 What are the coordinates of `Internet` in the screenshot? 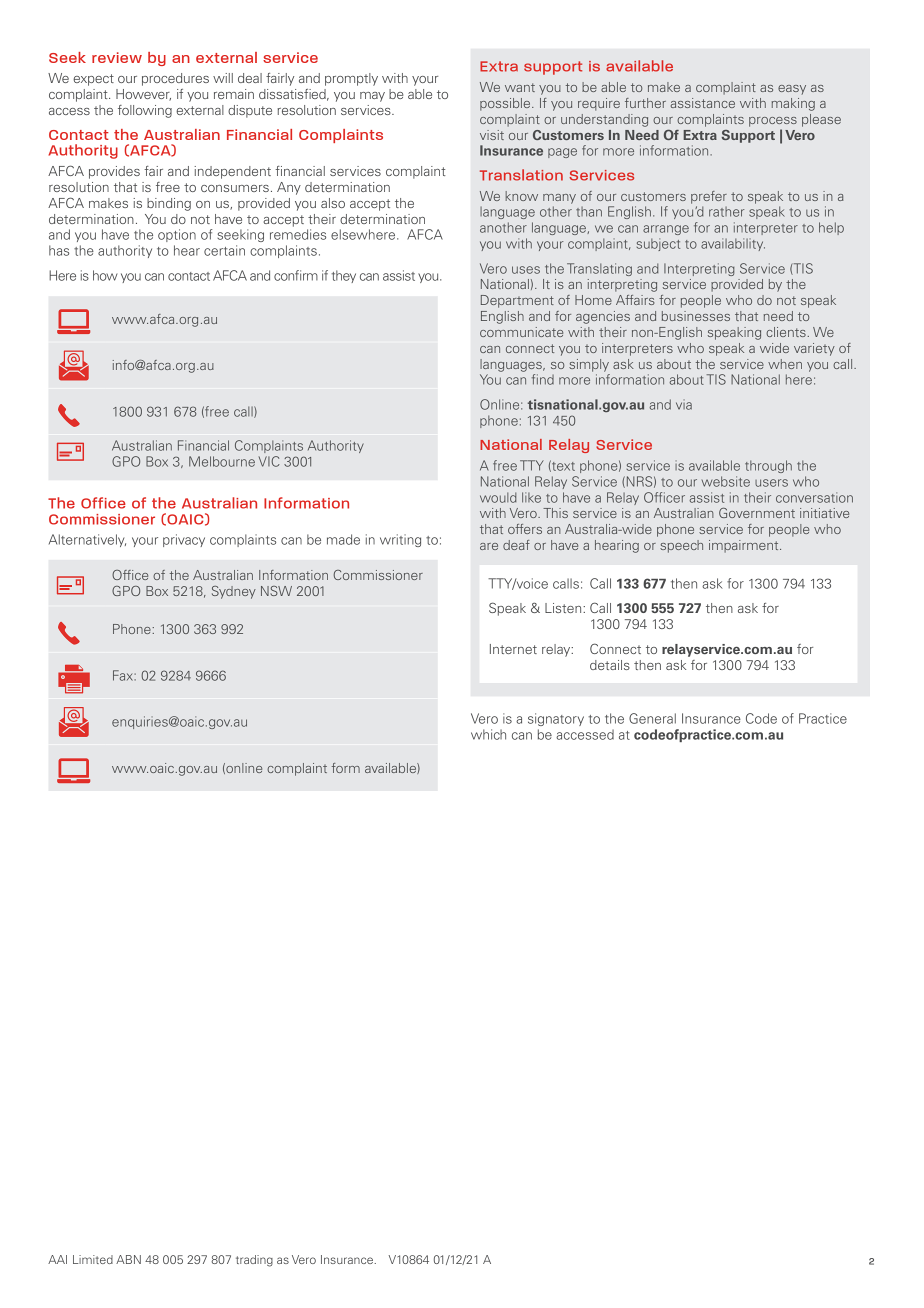 It's located at (513, 649).
